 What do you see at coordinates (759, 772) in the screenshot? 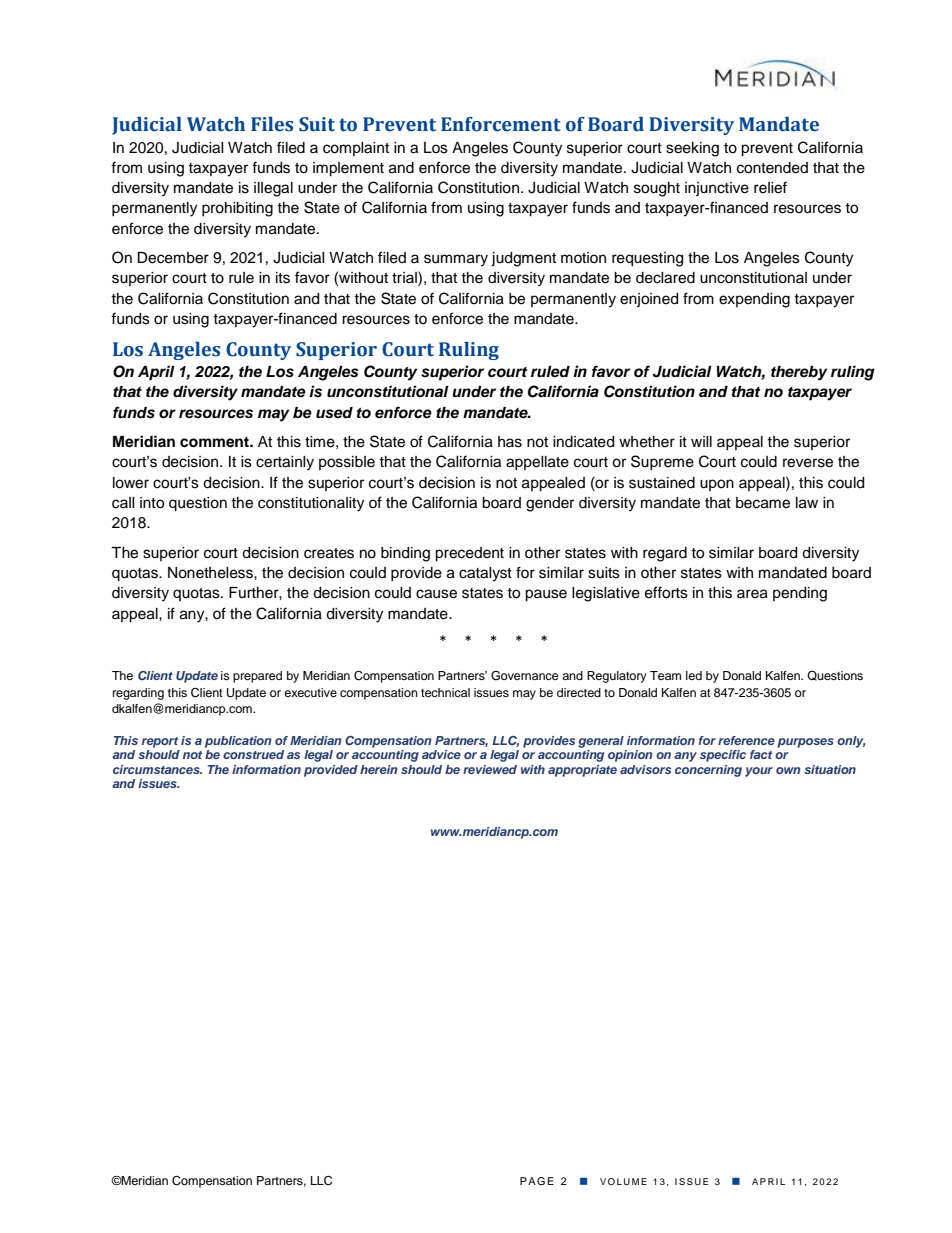
I see `your` at bounding box center [759, 772].
